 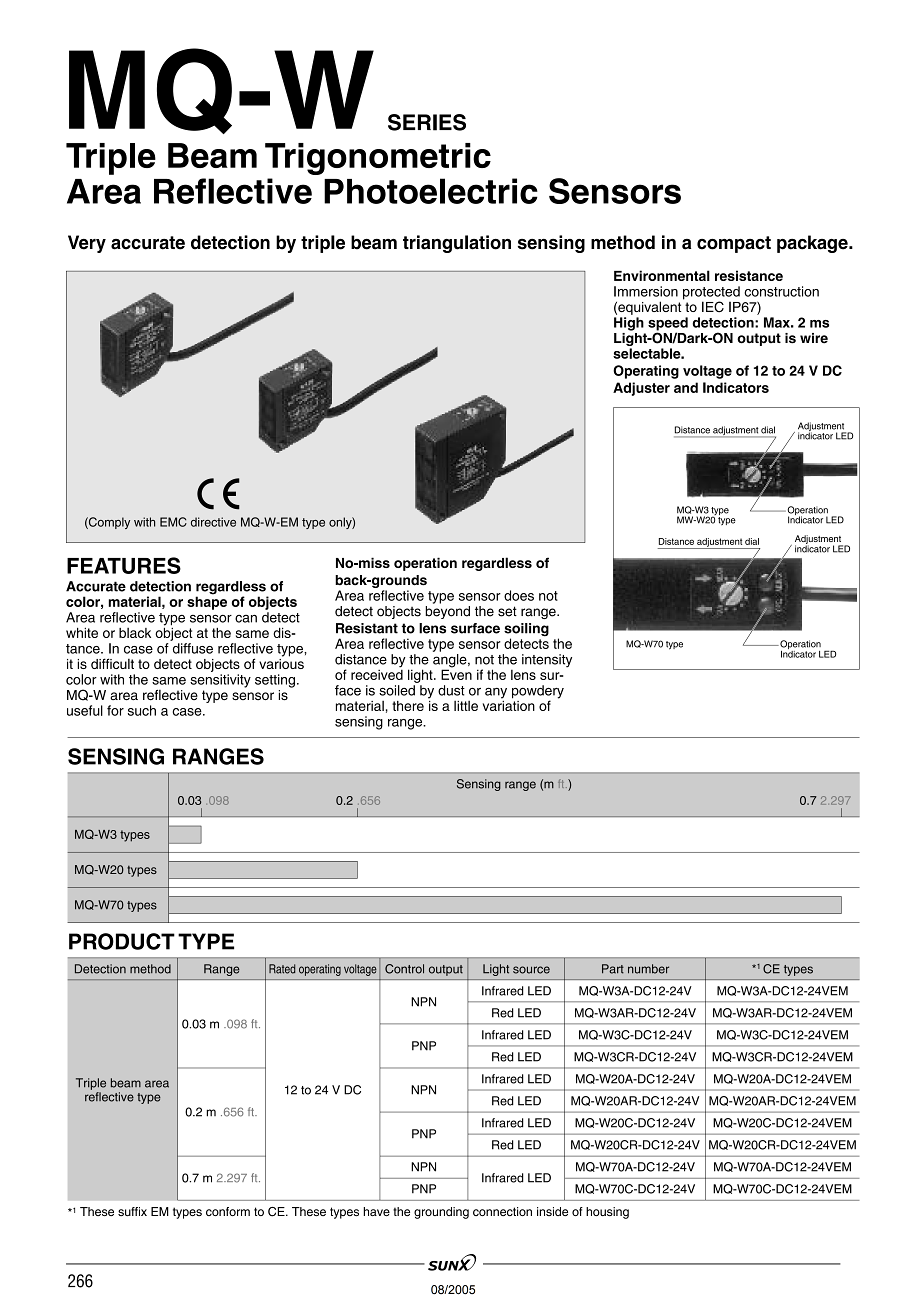 I want to click on little, so click(x=466, y=706).
